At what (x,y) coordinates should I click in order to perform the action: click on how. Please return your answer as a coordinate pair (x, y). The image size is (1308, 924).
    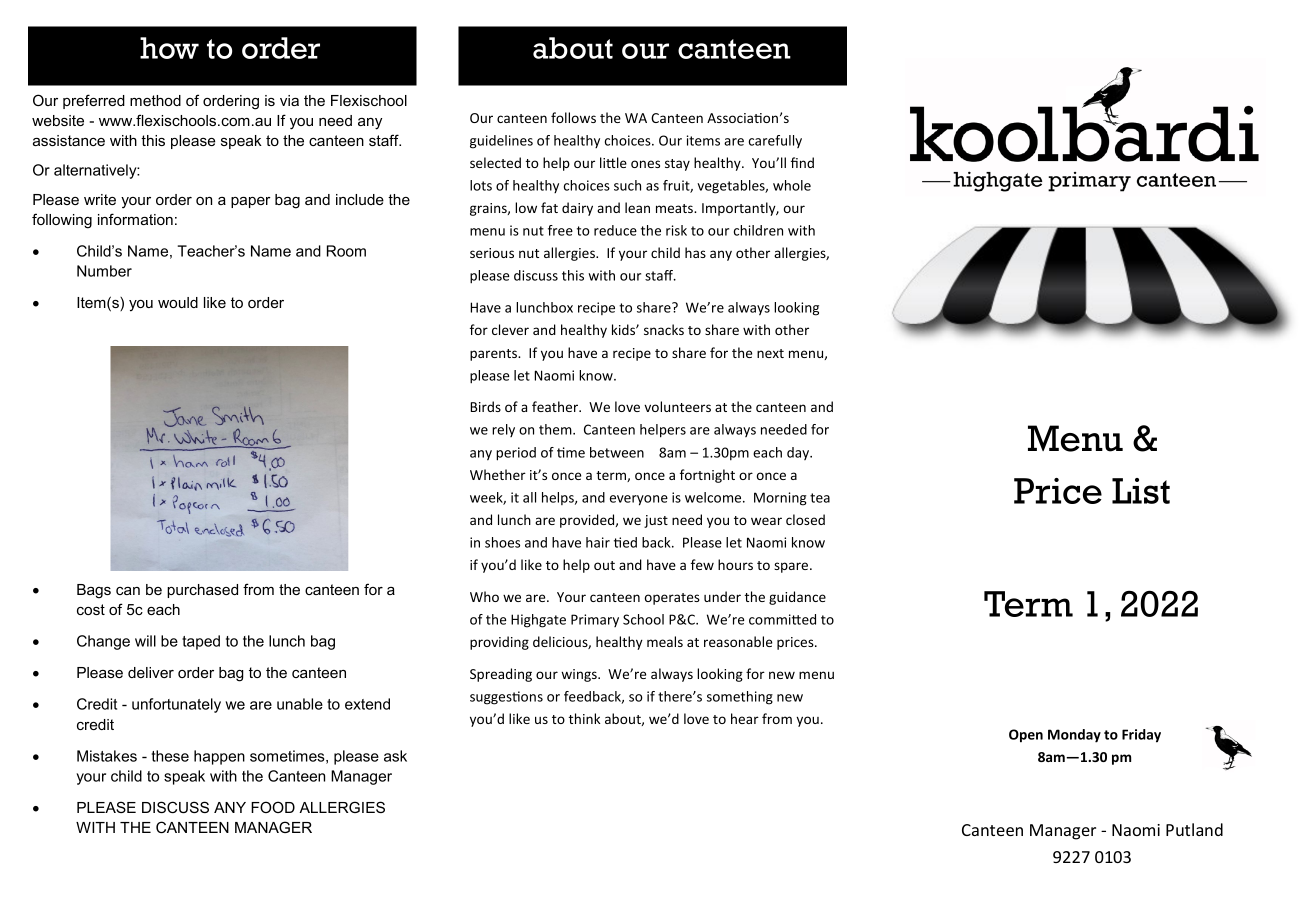
    Looking at the image, I should click on (169, 48).
